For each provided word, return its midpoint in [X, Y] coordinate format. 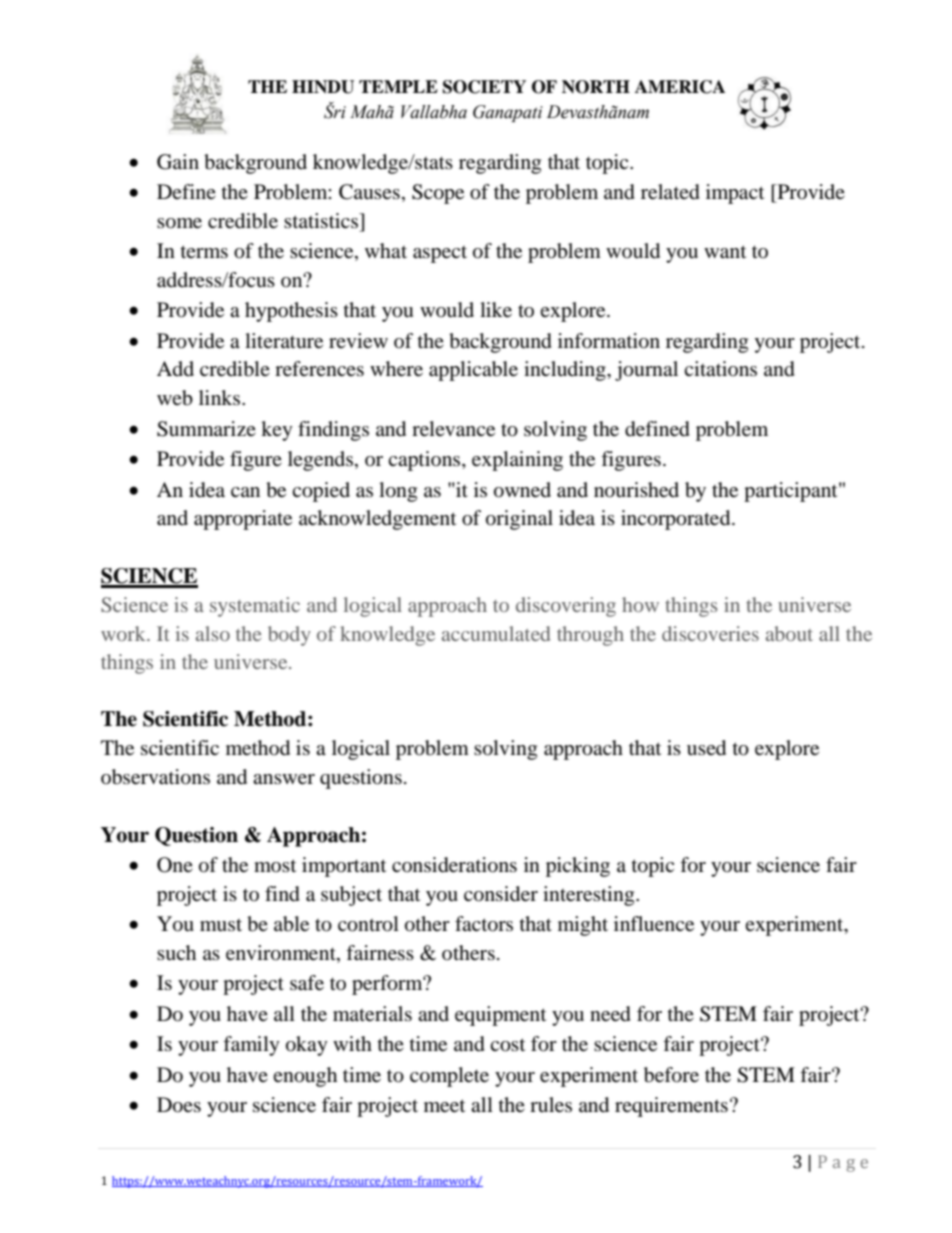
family [251, 1046]
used [706, 748]
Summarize [206, 429]
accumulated [496, 633]
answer [284, 779]
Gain [178, 162]
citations [720, 368]
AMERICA [680, 87]
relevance [453, 429]
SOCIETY [484, 87]
